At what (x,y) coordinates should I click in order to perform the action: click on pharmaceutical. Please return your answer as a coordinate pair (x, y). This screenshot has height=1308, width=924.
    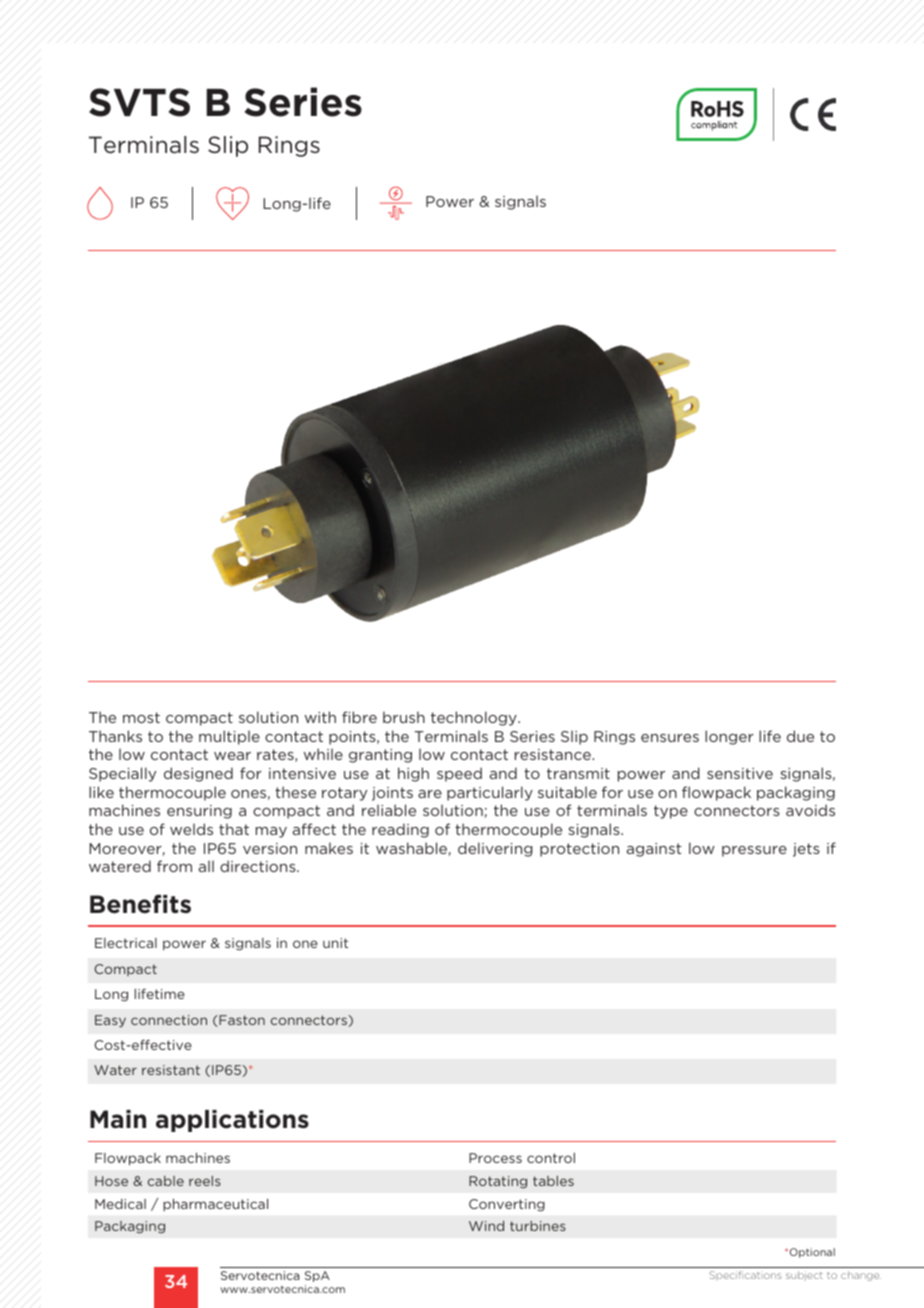
    Looking at the image, I should click on (215, 1205).
